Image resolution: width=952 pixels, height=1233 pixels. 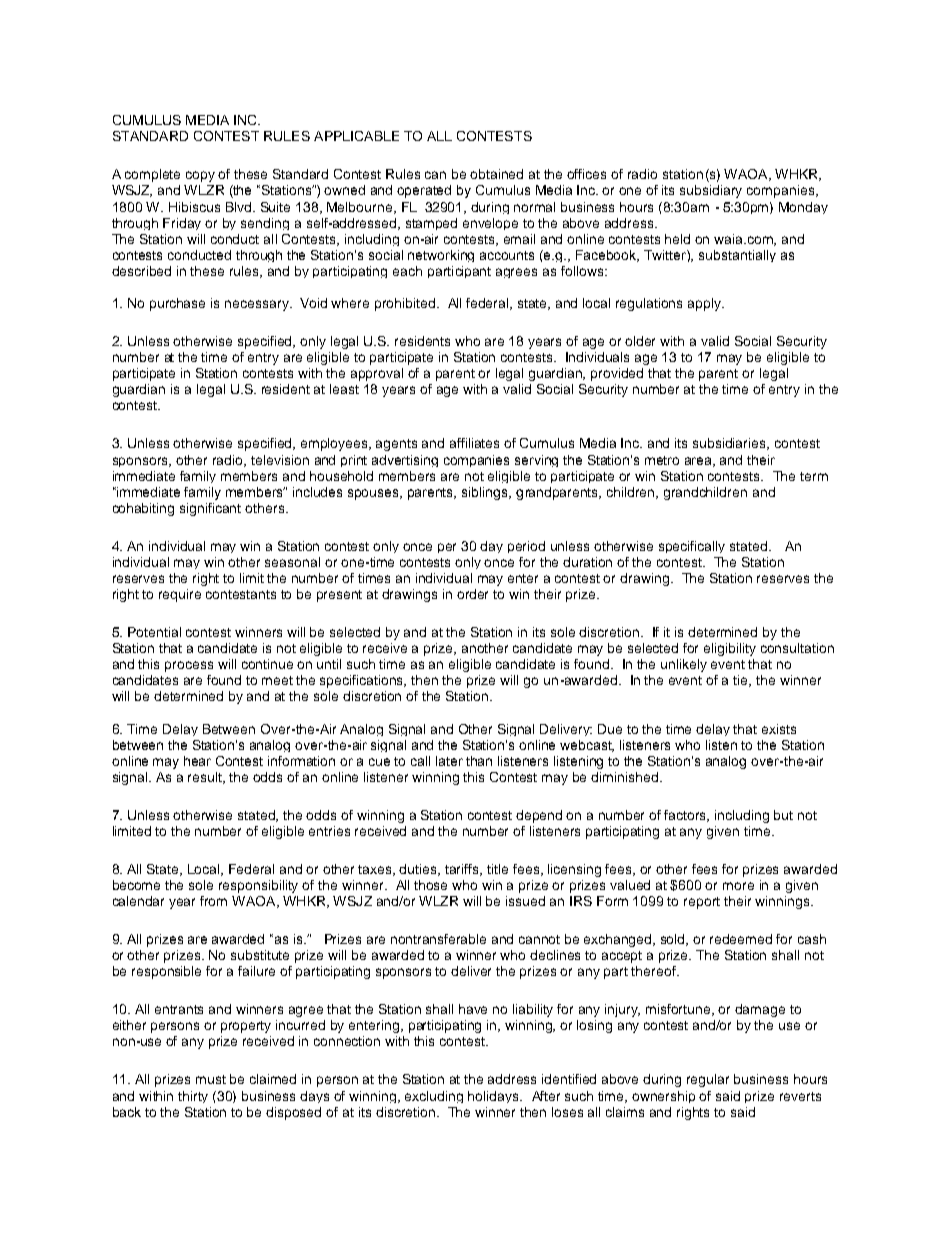 What do you see at coordinates (472, 594) in the screenshot?
I see `order` at bounding box center [472, 594].
